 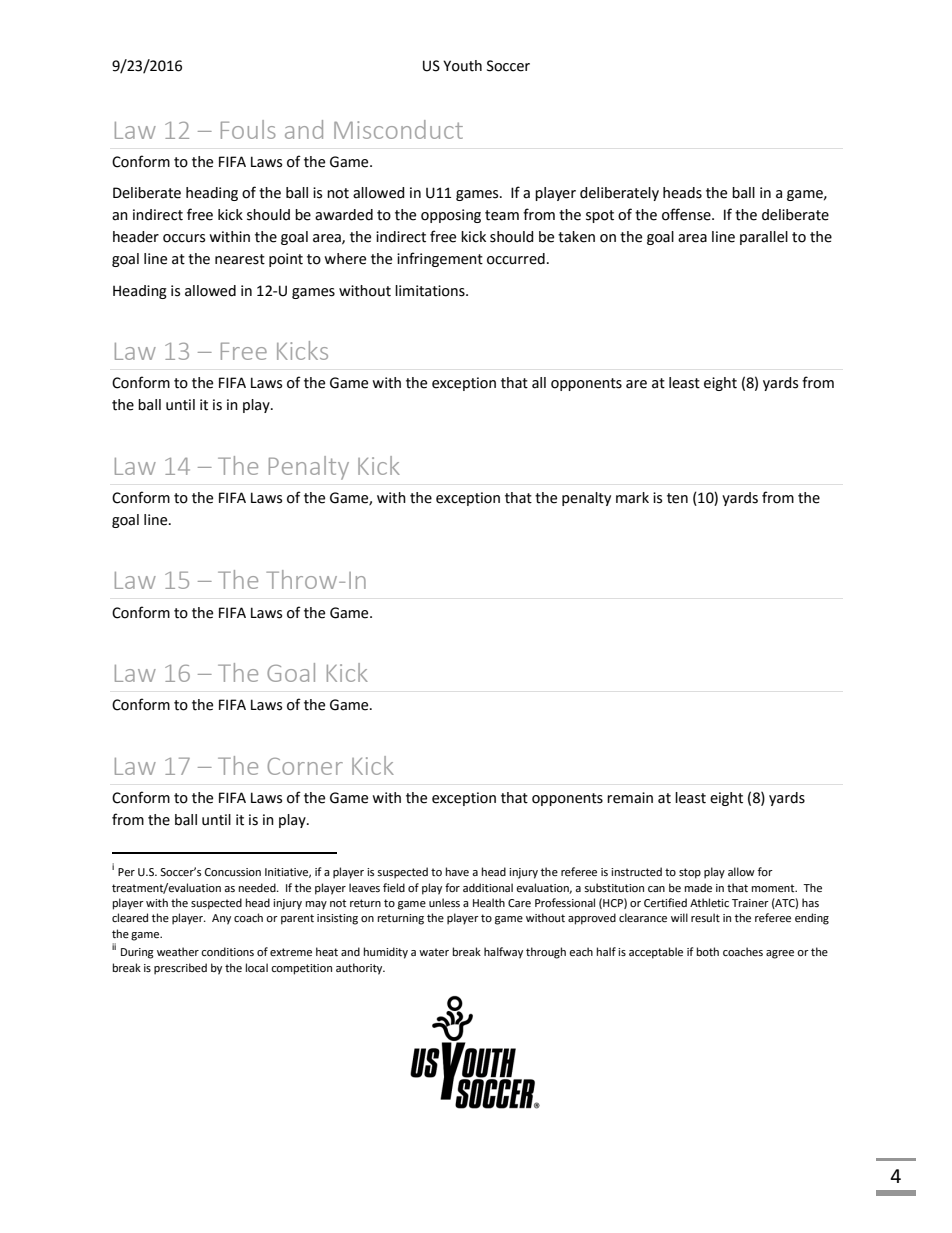 What do you see at coordinates (632, 498) in the screenshot?
I see `mark` at bounding box center [632, 498].
